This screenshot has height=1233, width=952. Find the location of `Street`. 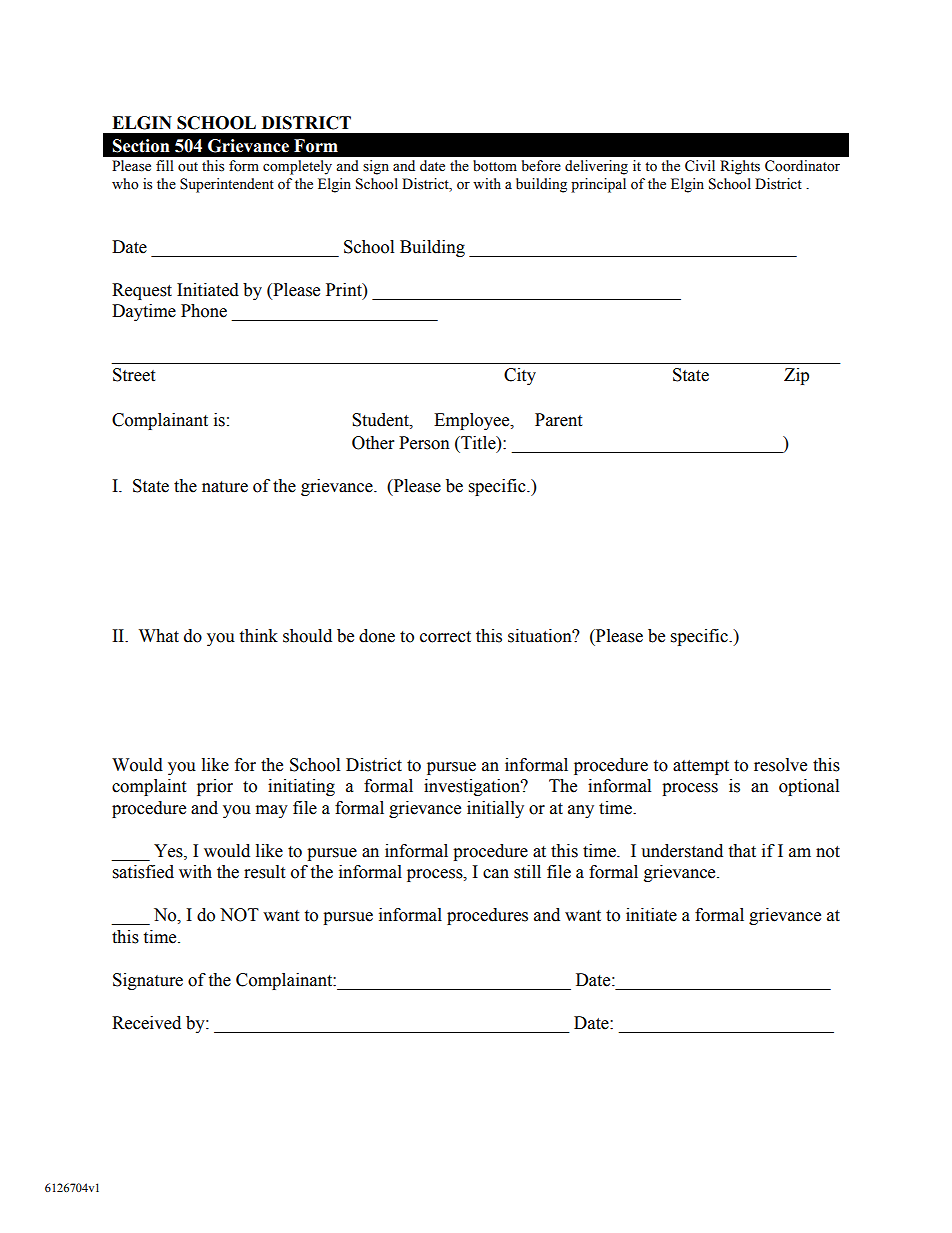

Street is located at coordinates (134, 375).
